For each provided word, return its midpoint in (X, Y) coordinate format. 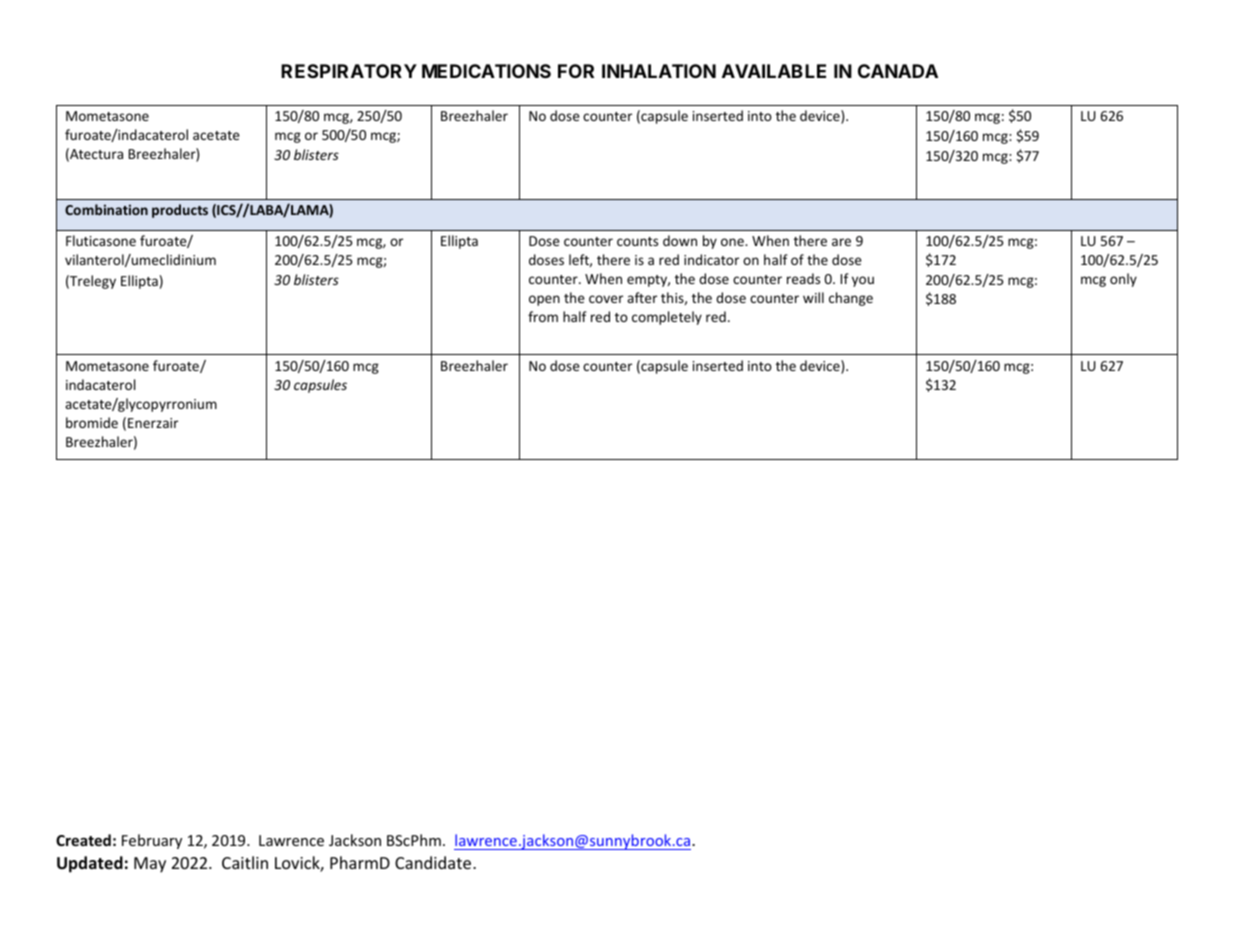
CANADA (898, 71)
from (543, 316)
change (851, 299)
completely (667, 318)
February (152, 841)
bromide (92, 422)
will (813, 297)
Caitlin (245, 862)
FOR (576, 71)
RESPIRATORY (349, 71)
